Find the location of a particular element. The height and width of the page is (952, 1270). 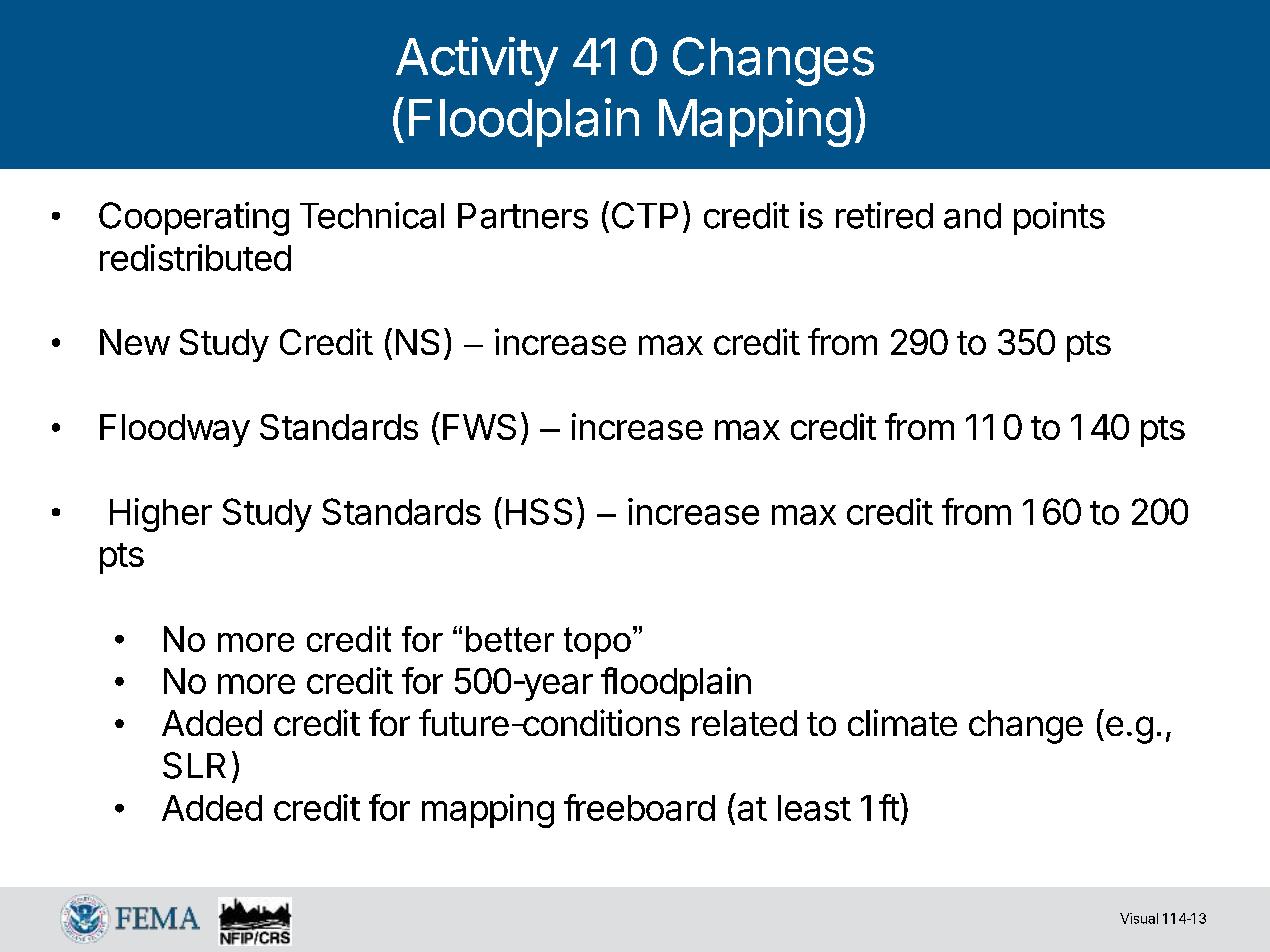

Activity is located at coordinates (477, 61).
